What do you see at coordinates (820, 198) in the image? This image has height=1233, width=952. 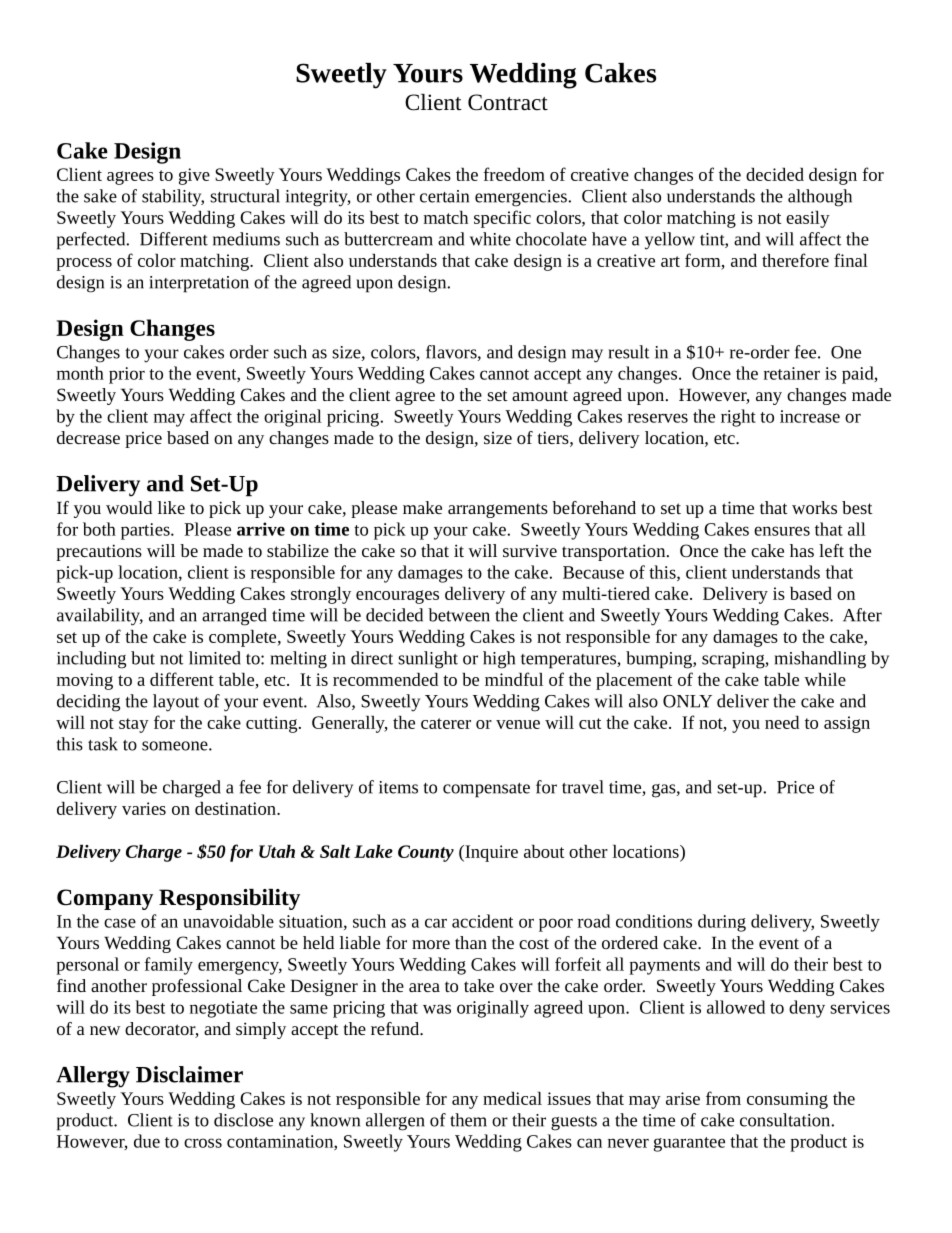 I see `although` at bounding box center [820, 198].
